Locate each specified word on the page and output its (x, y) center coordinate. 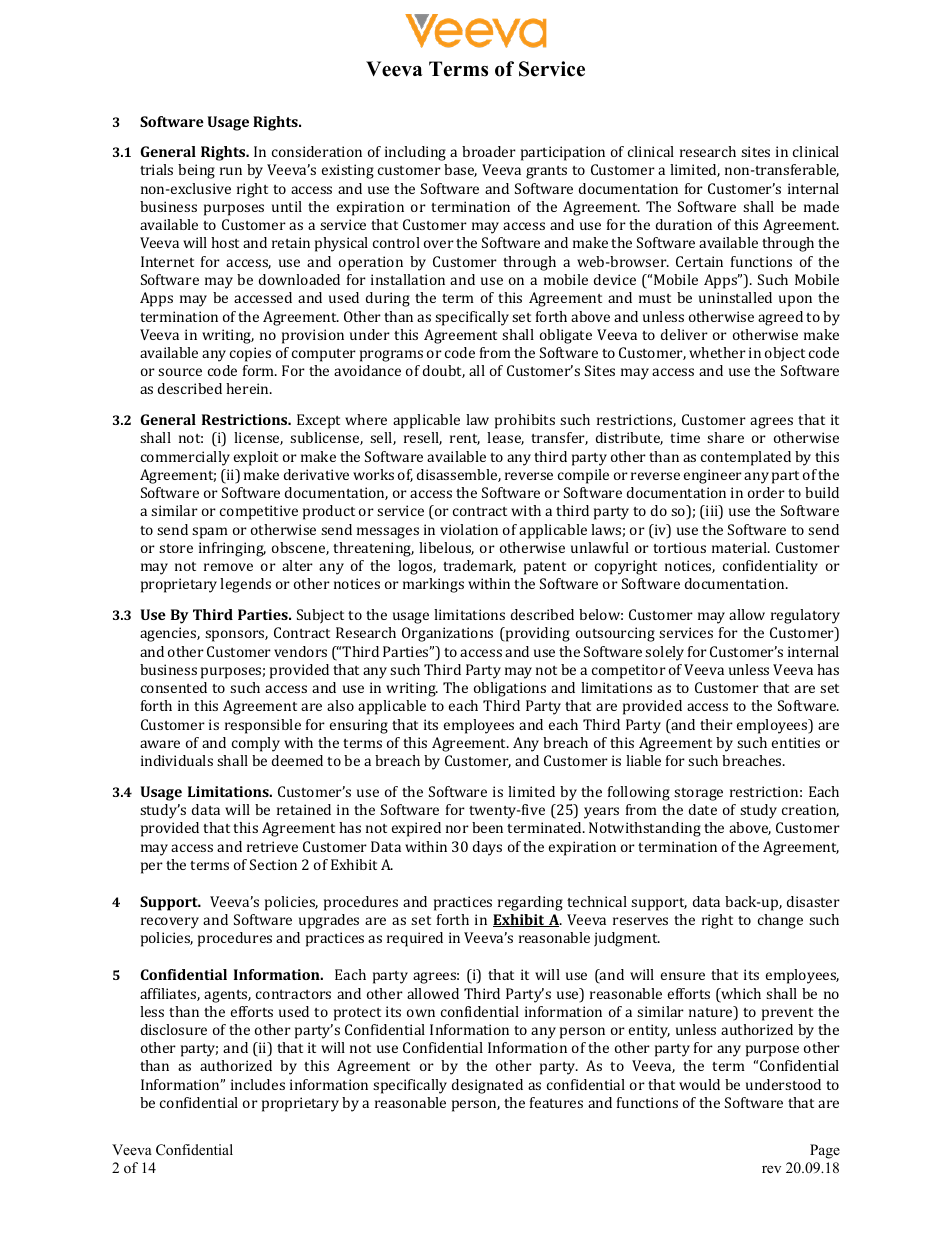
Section (273, 864)
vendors (300, 651)
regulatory (805, 616)
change (780, 921)
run (231, 171)
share (725, 437)
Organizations (447, 634)
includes (258, 1084)
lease (505, 438)
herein (249, 388)
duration (684, 224)
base (460, 170)
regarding (530, 903)
